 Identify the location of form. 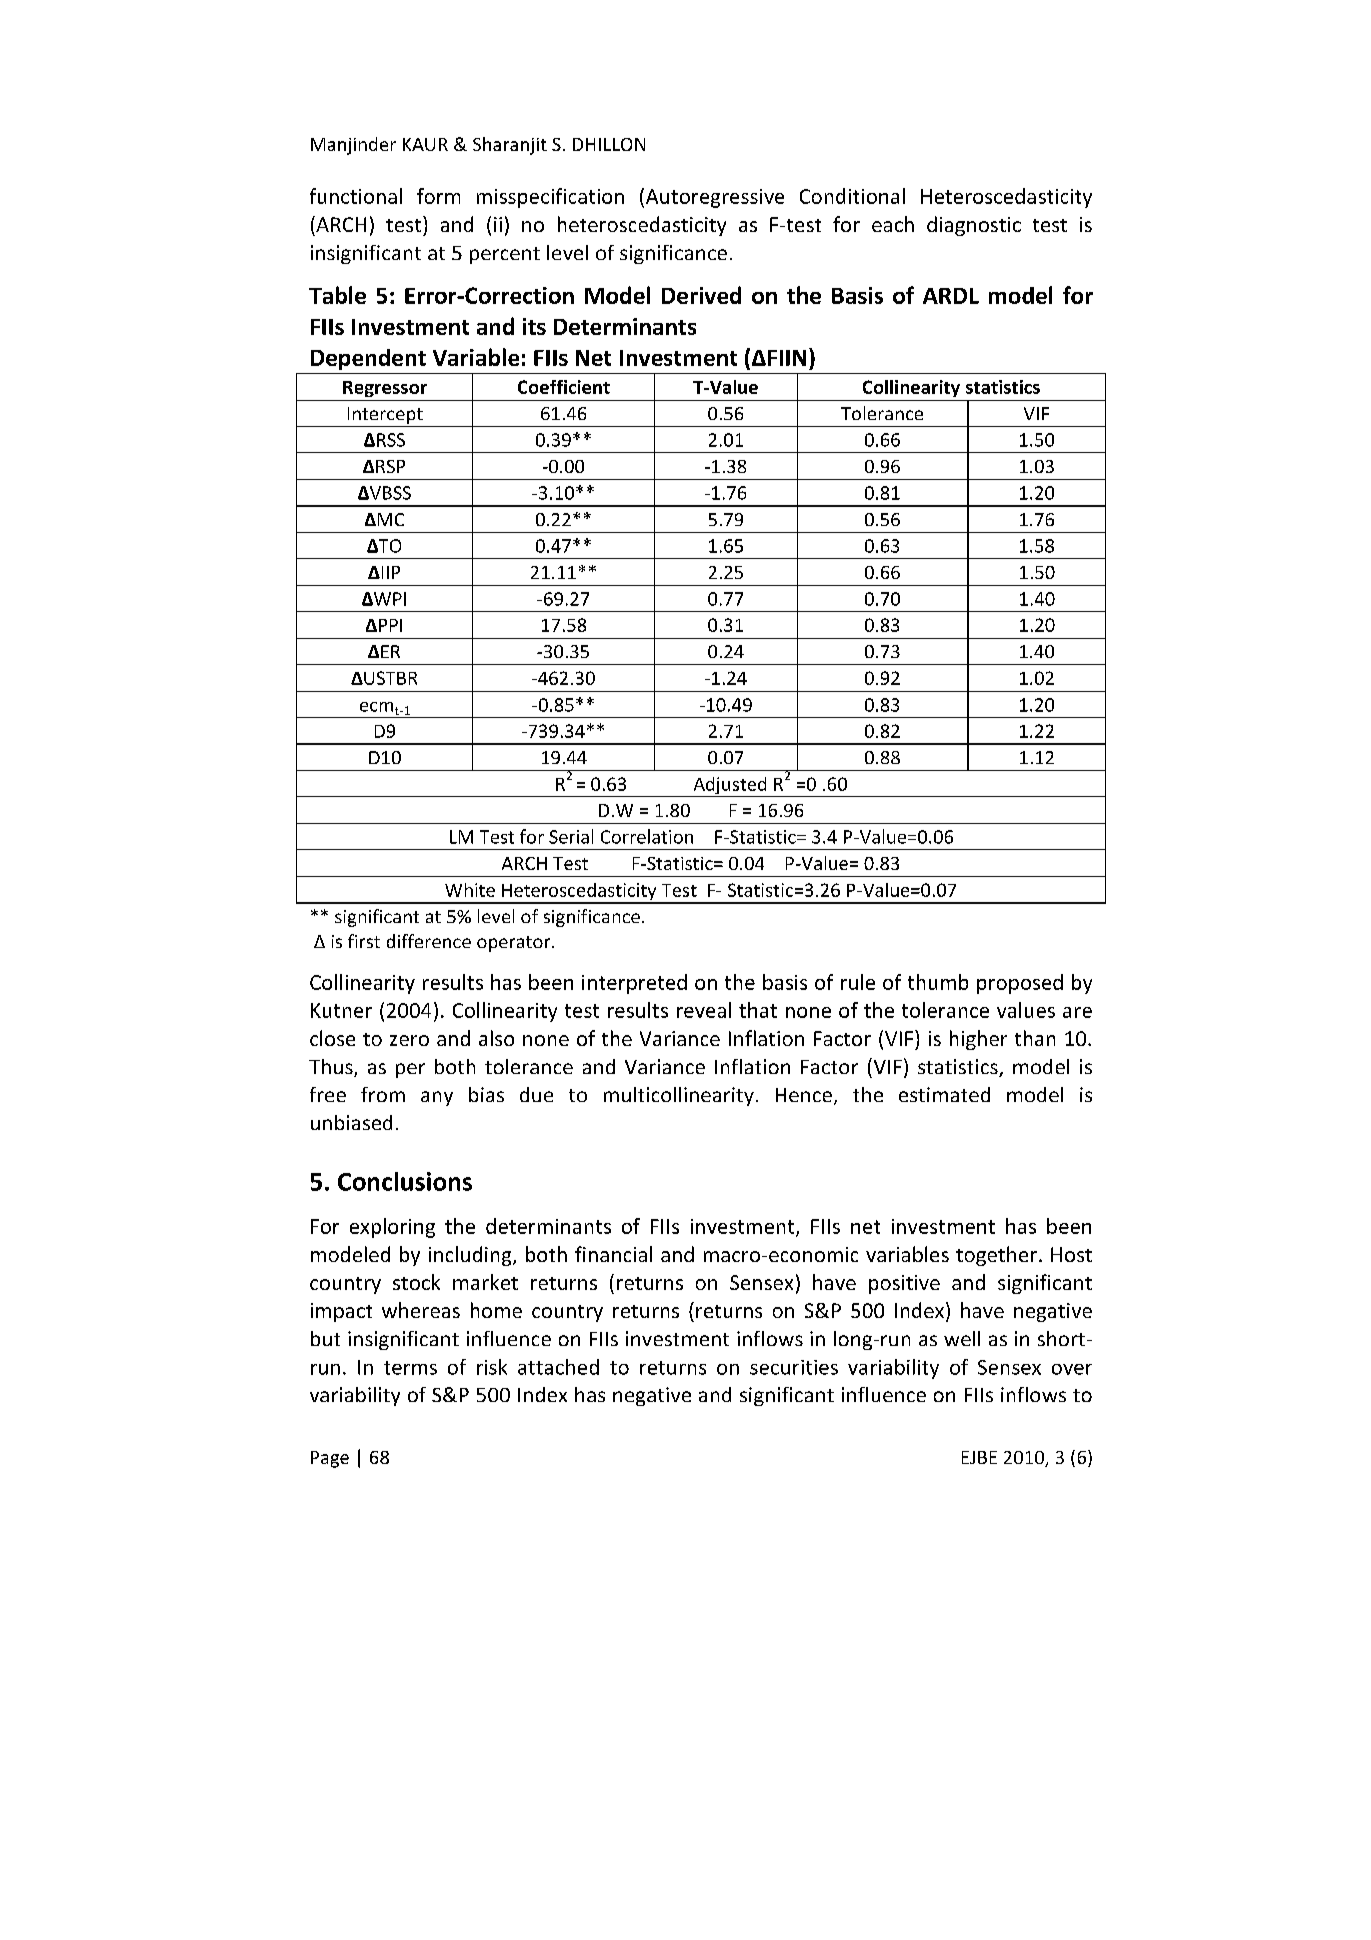
(438, 196).
